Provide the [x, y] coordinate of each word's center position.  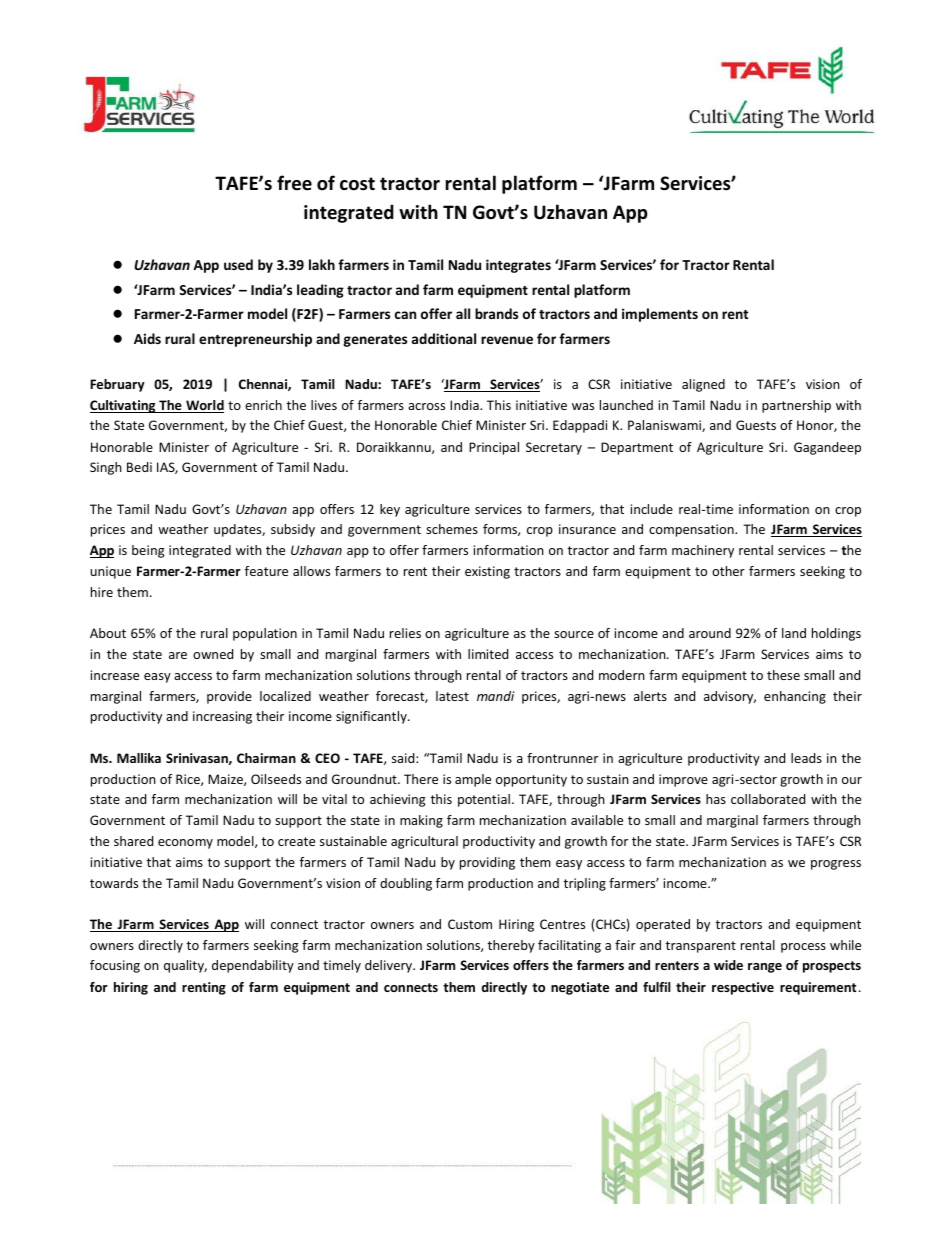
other [728, 571]
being [148, 551]
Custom [470, 924]
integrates [518, 266]
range [765, 968]
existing [487, 572]
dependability [253, 966]
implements [660, 315]
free [294, 183]
